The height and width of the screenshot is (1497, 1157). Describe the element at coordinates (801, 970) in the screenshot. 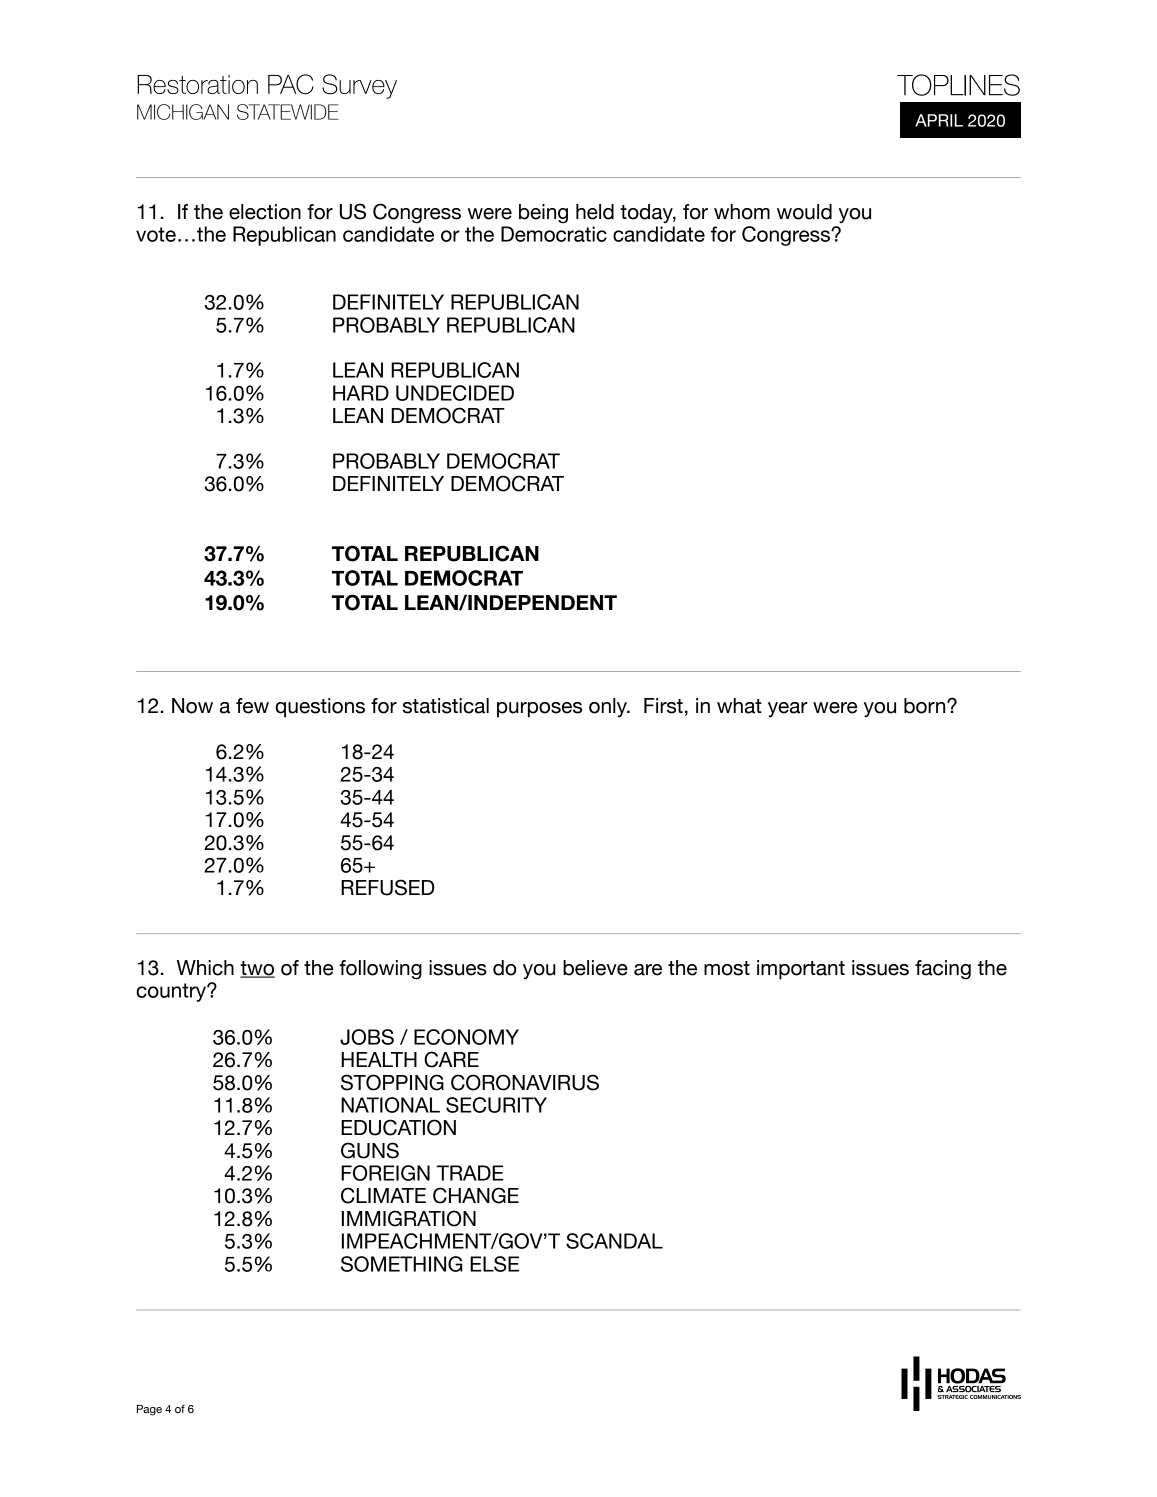

I see `important` at that location.
